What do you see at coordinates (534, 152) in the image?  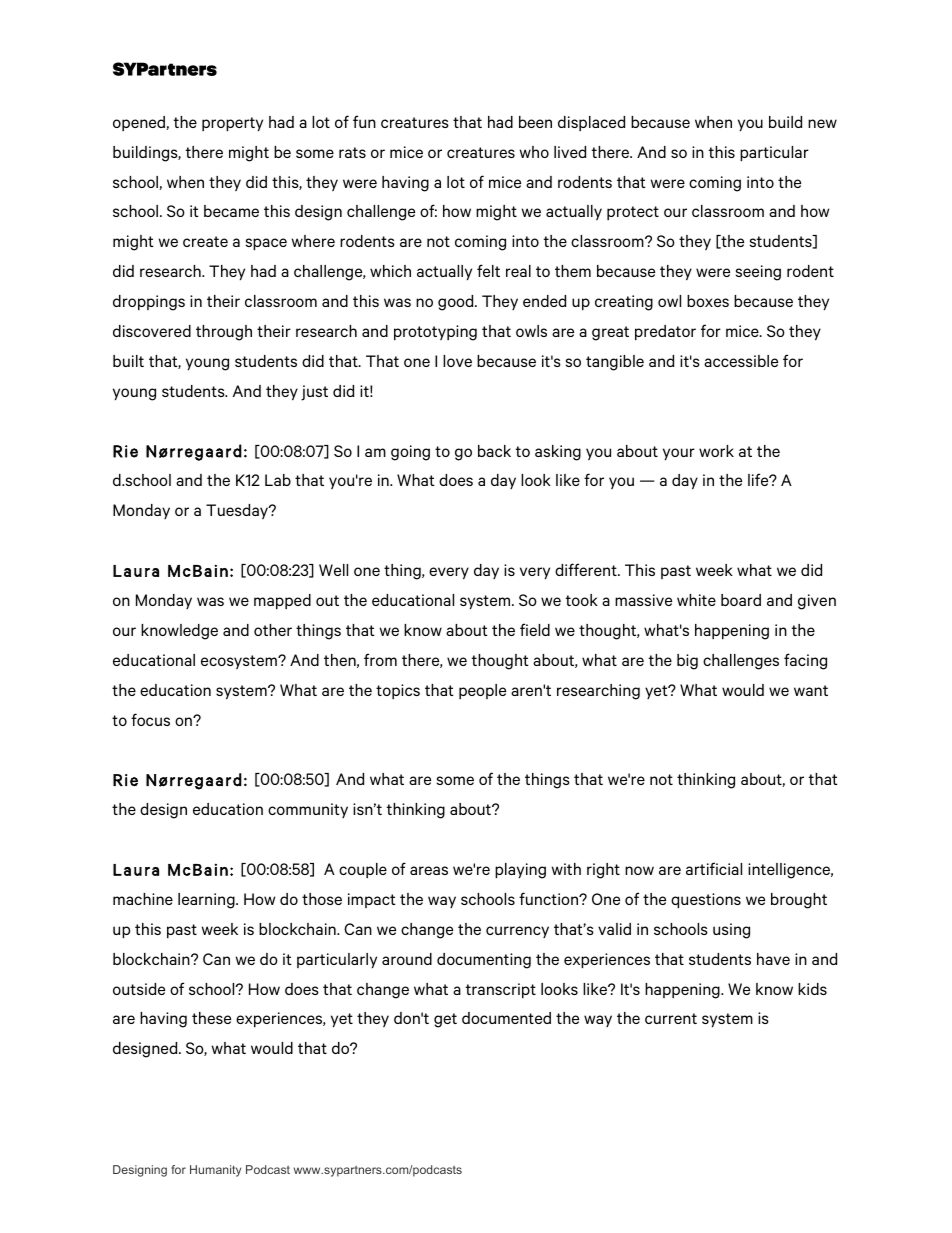 I see `who` at bounding box center [534, 152].
